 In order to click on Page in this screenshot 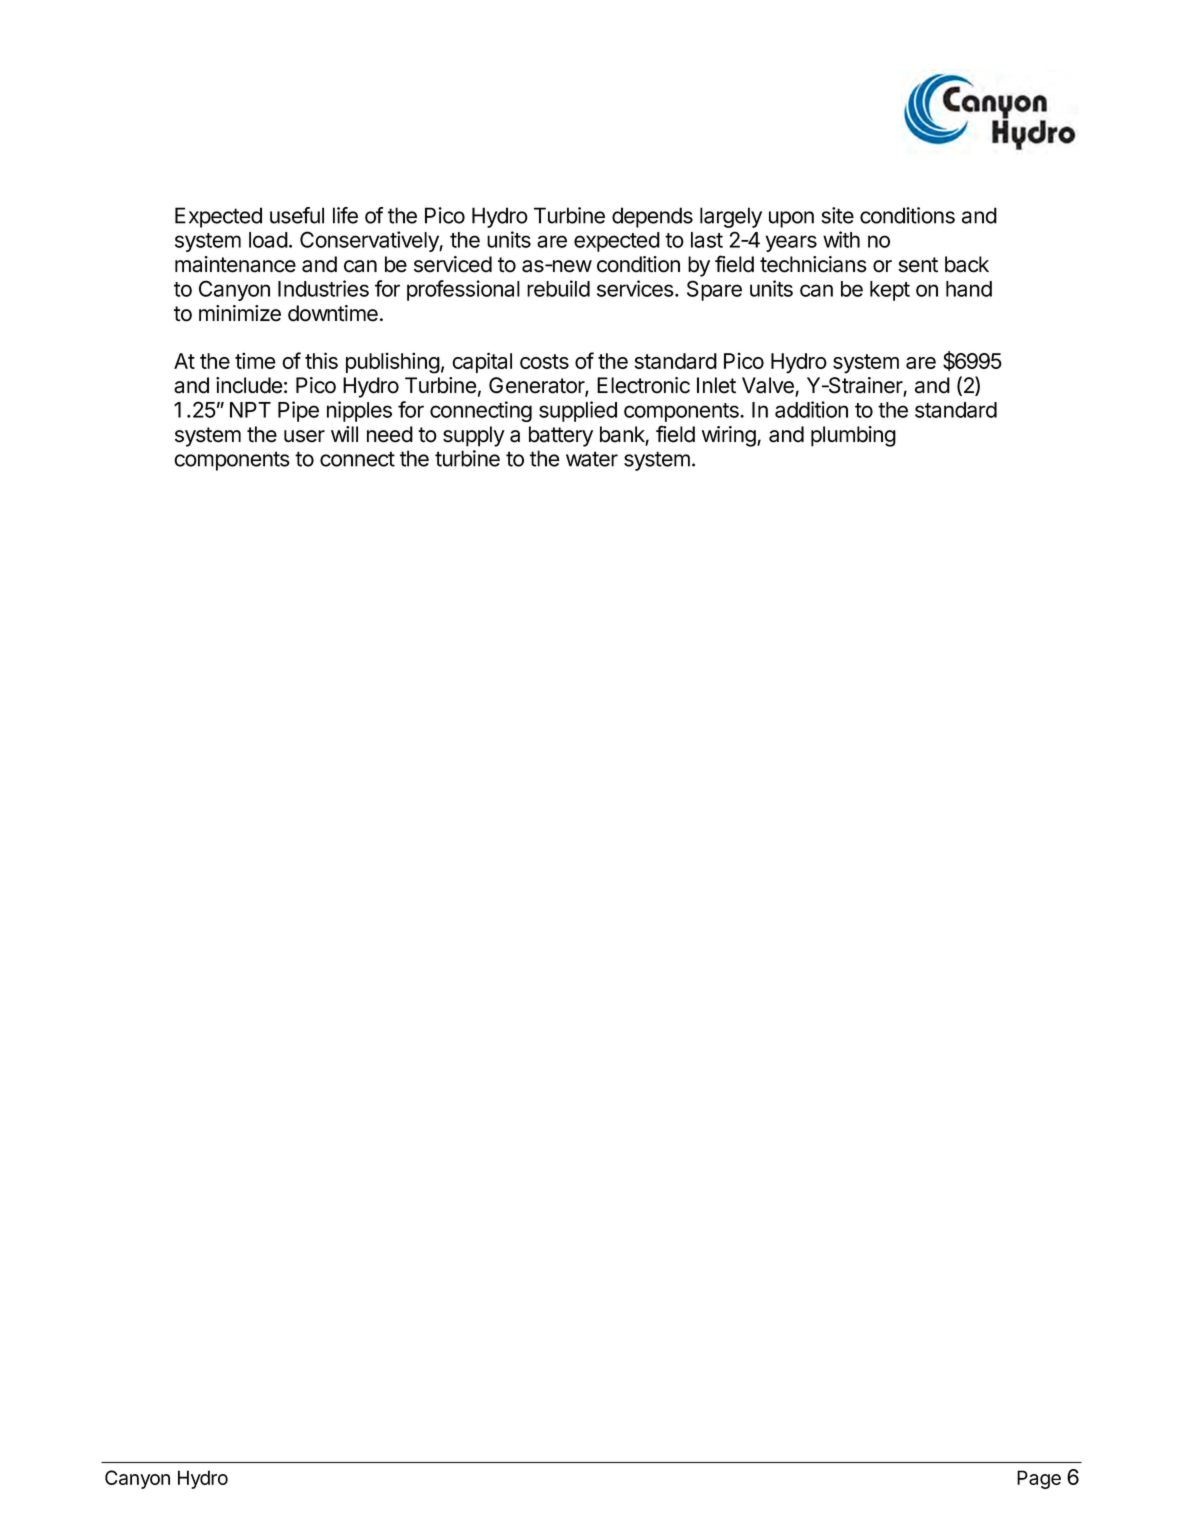, I will do `click(1039, 1479)`.
